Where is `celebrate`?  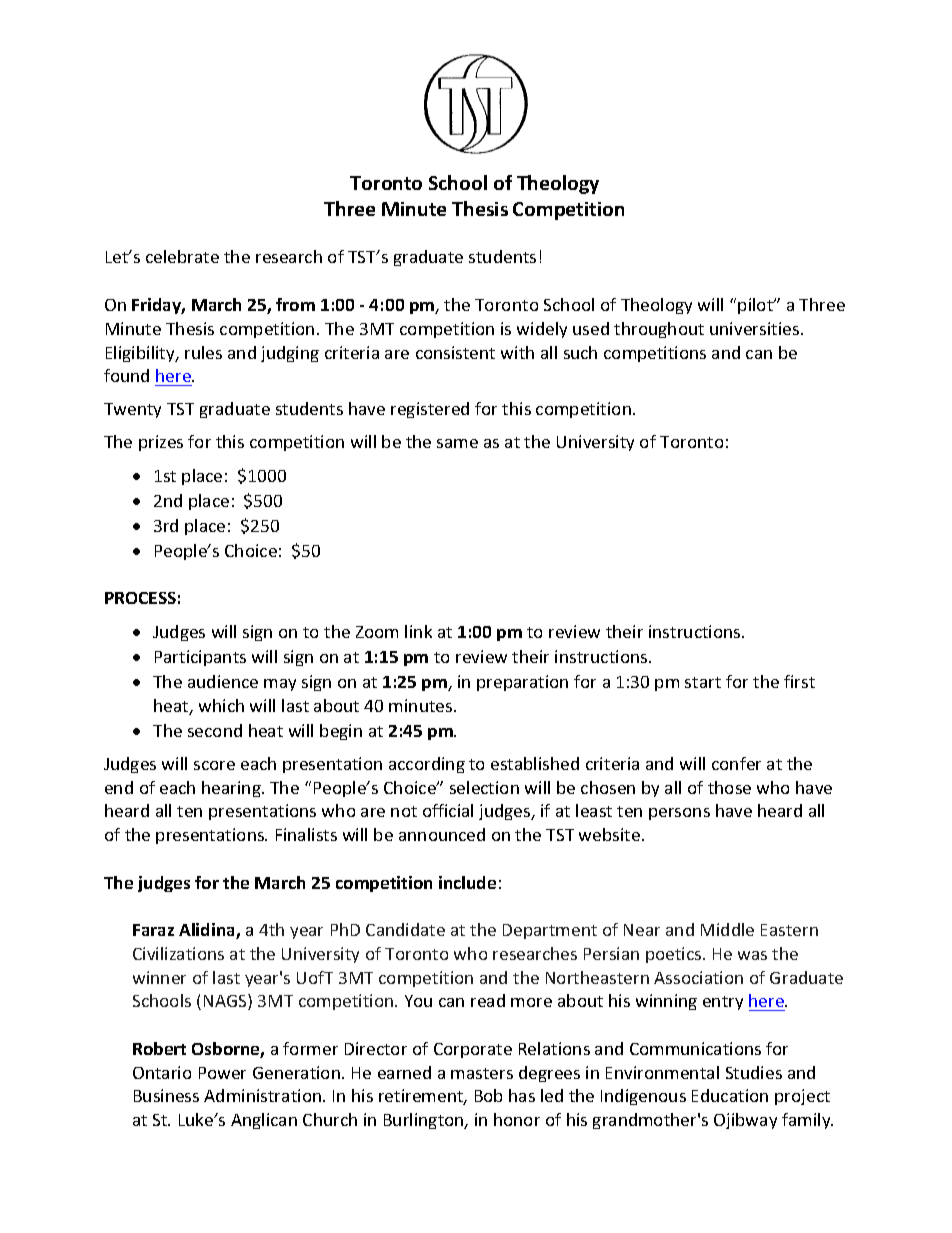
celebrate is located at coordinates (182, 256).
